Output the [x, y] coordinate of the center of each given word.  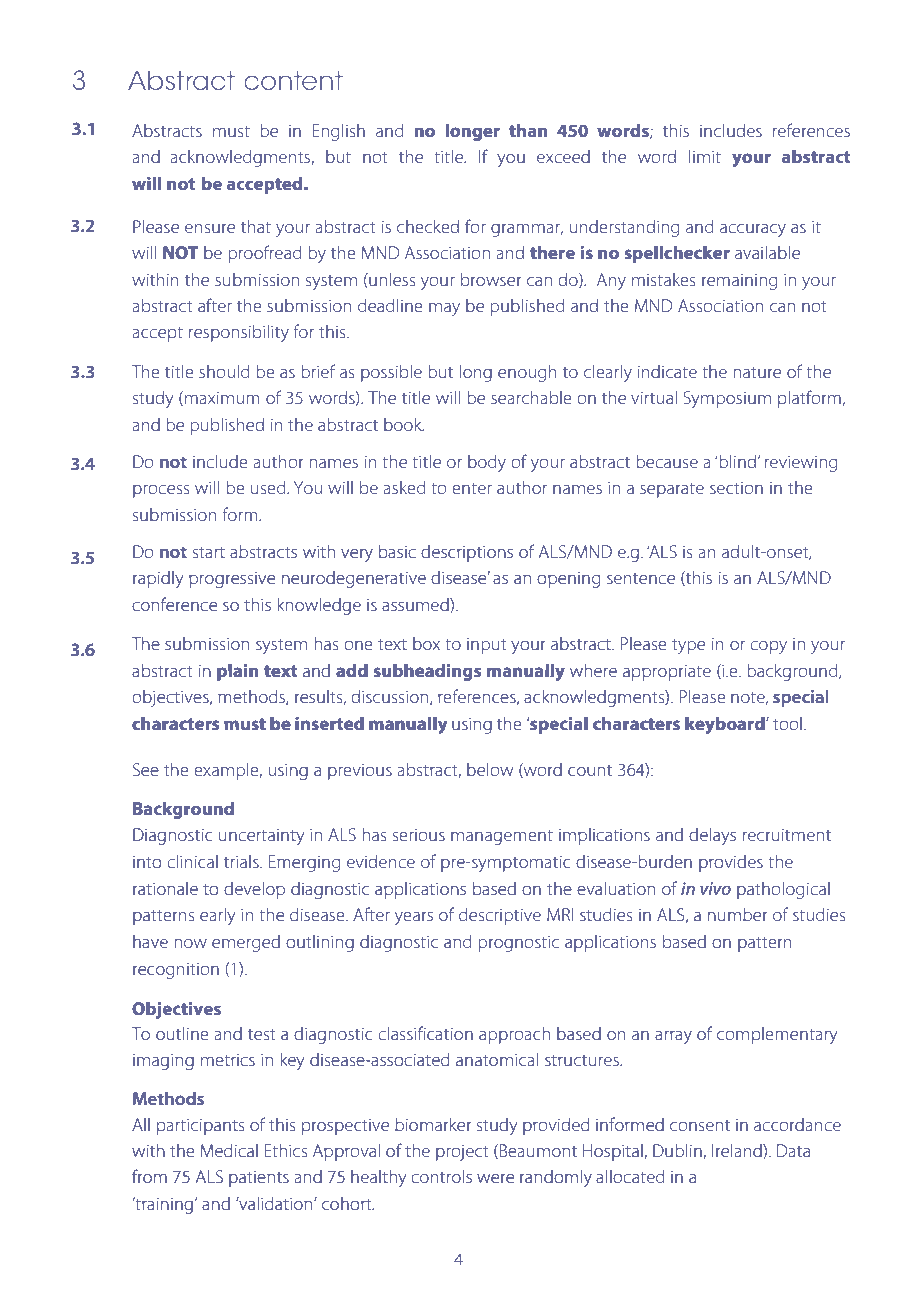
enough [527, 373]
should [224, 371]
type [688, 646]
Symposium [727, 399]
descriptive [500, 916]
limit [705, 156]
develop [254, 890]
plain [237, 672]
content [293, 80]
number [737, 914]
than [528, 130]
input [487, 646]
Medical [229, 1150]
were [495, 1178]
